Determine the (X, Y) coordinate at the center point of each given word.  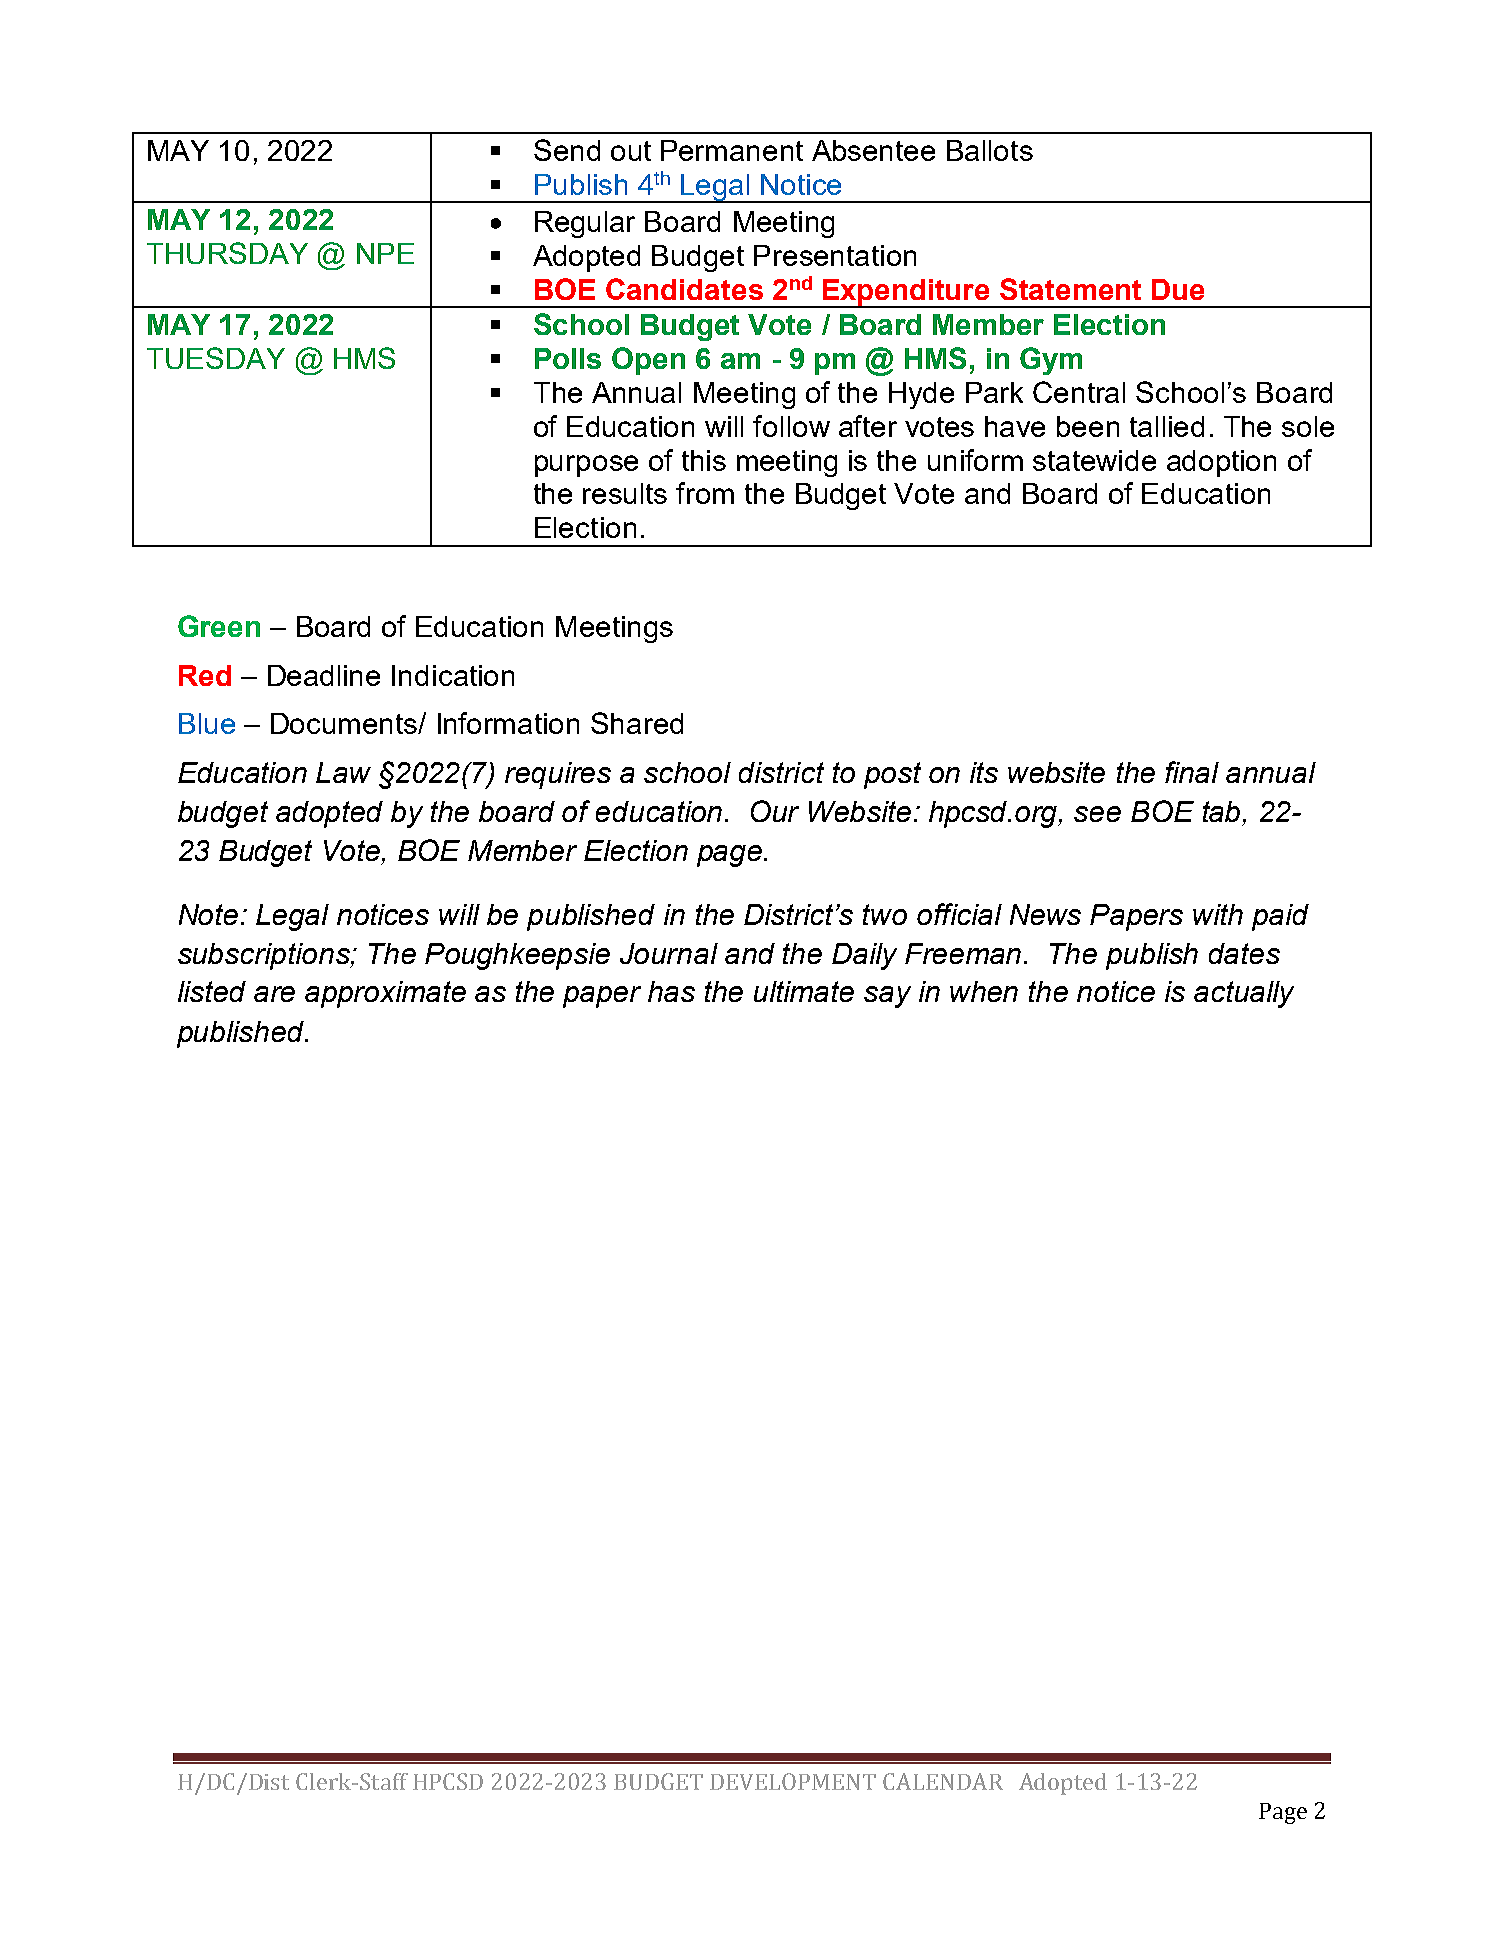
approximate (385, 994)
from (705, 493)
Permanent (732, 150)
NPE (385, 253)
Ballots (990, 150)
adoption (1221, 463)
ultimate (804, 991)
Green (219, 626)
